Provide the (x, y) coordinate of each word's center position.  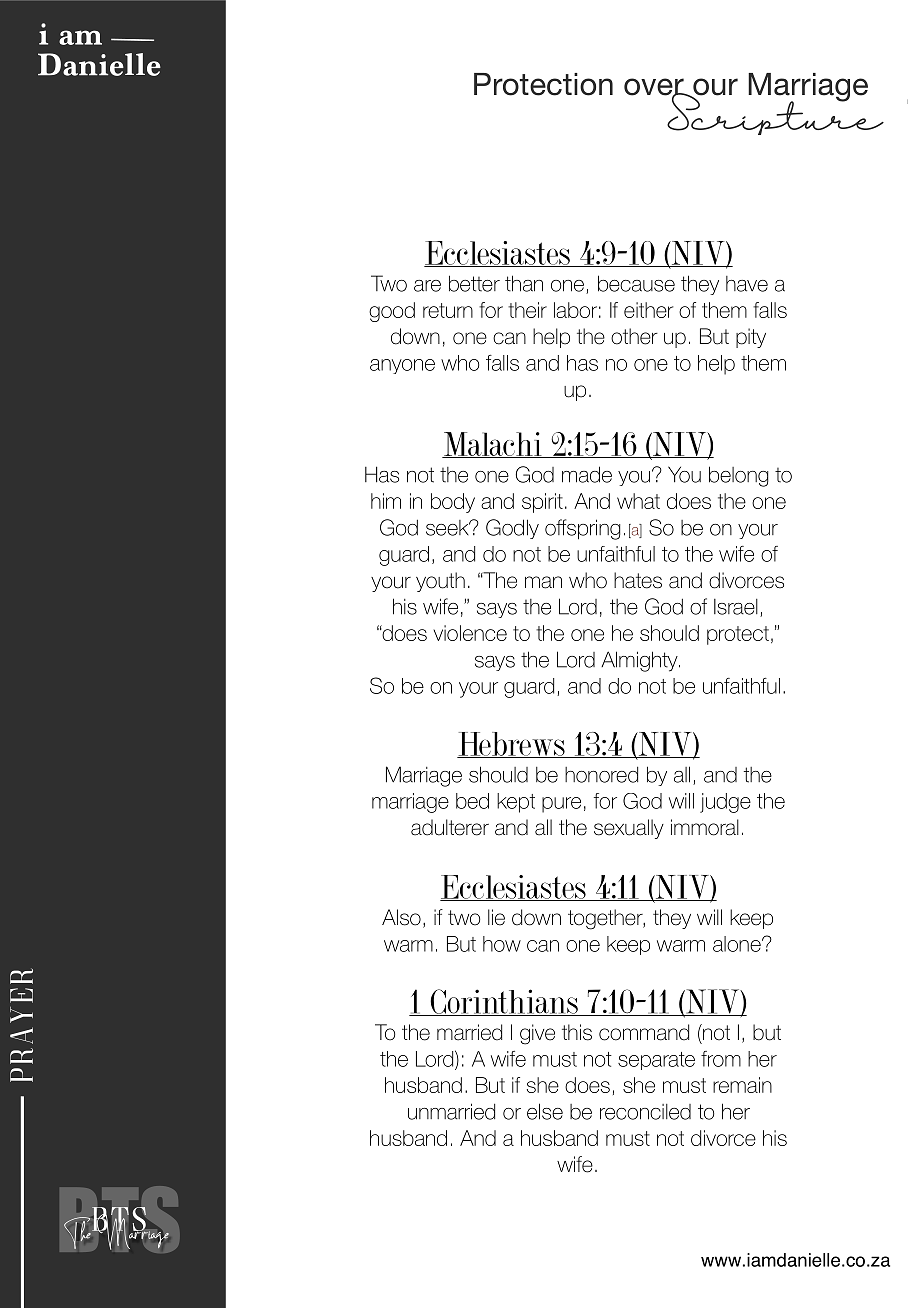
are (427, 286)
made (587, 474)
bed (472, 801)
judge (725, 803)
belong (739, 476)
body (453, 503)
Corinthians (504, 1002)
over (655, 88)
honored (601, 775)
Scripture (774, 112)
